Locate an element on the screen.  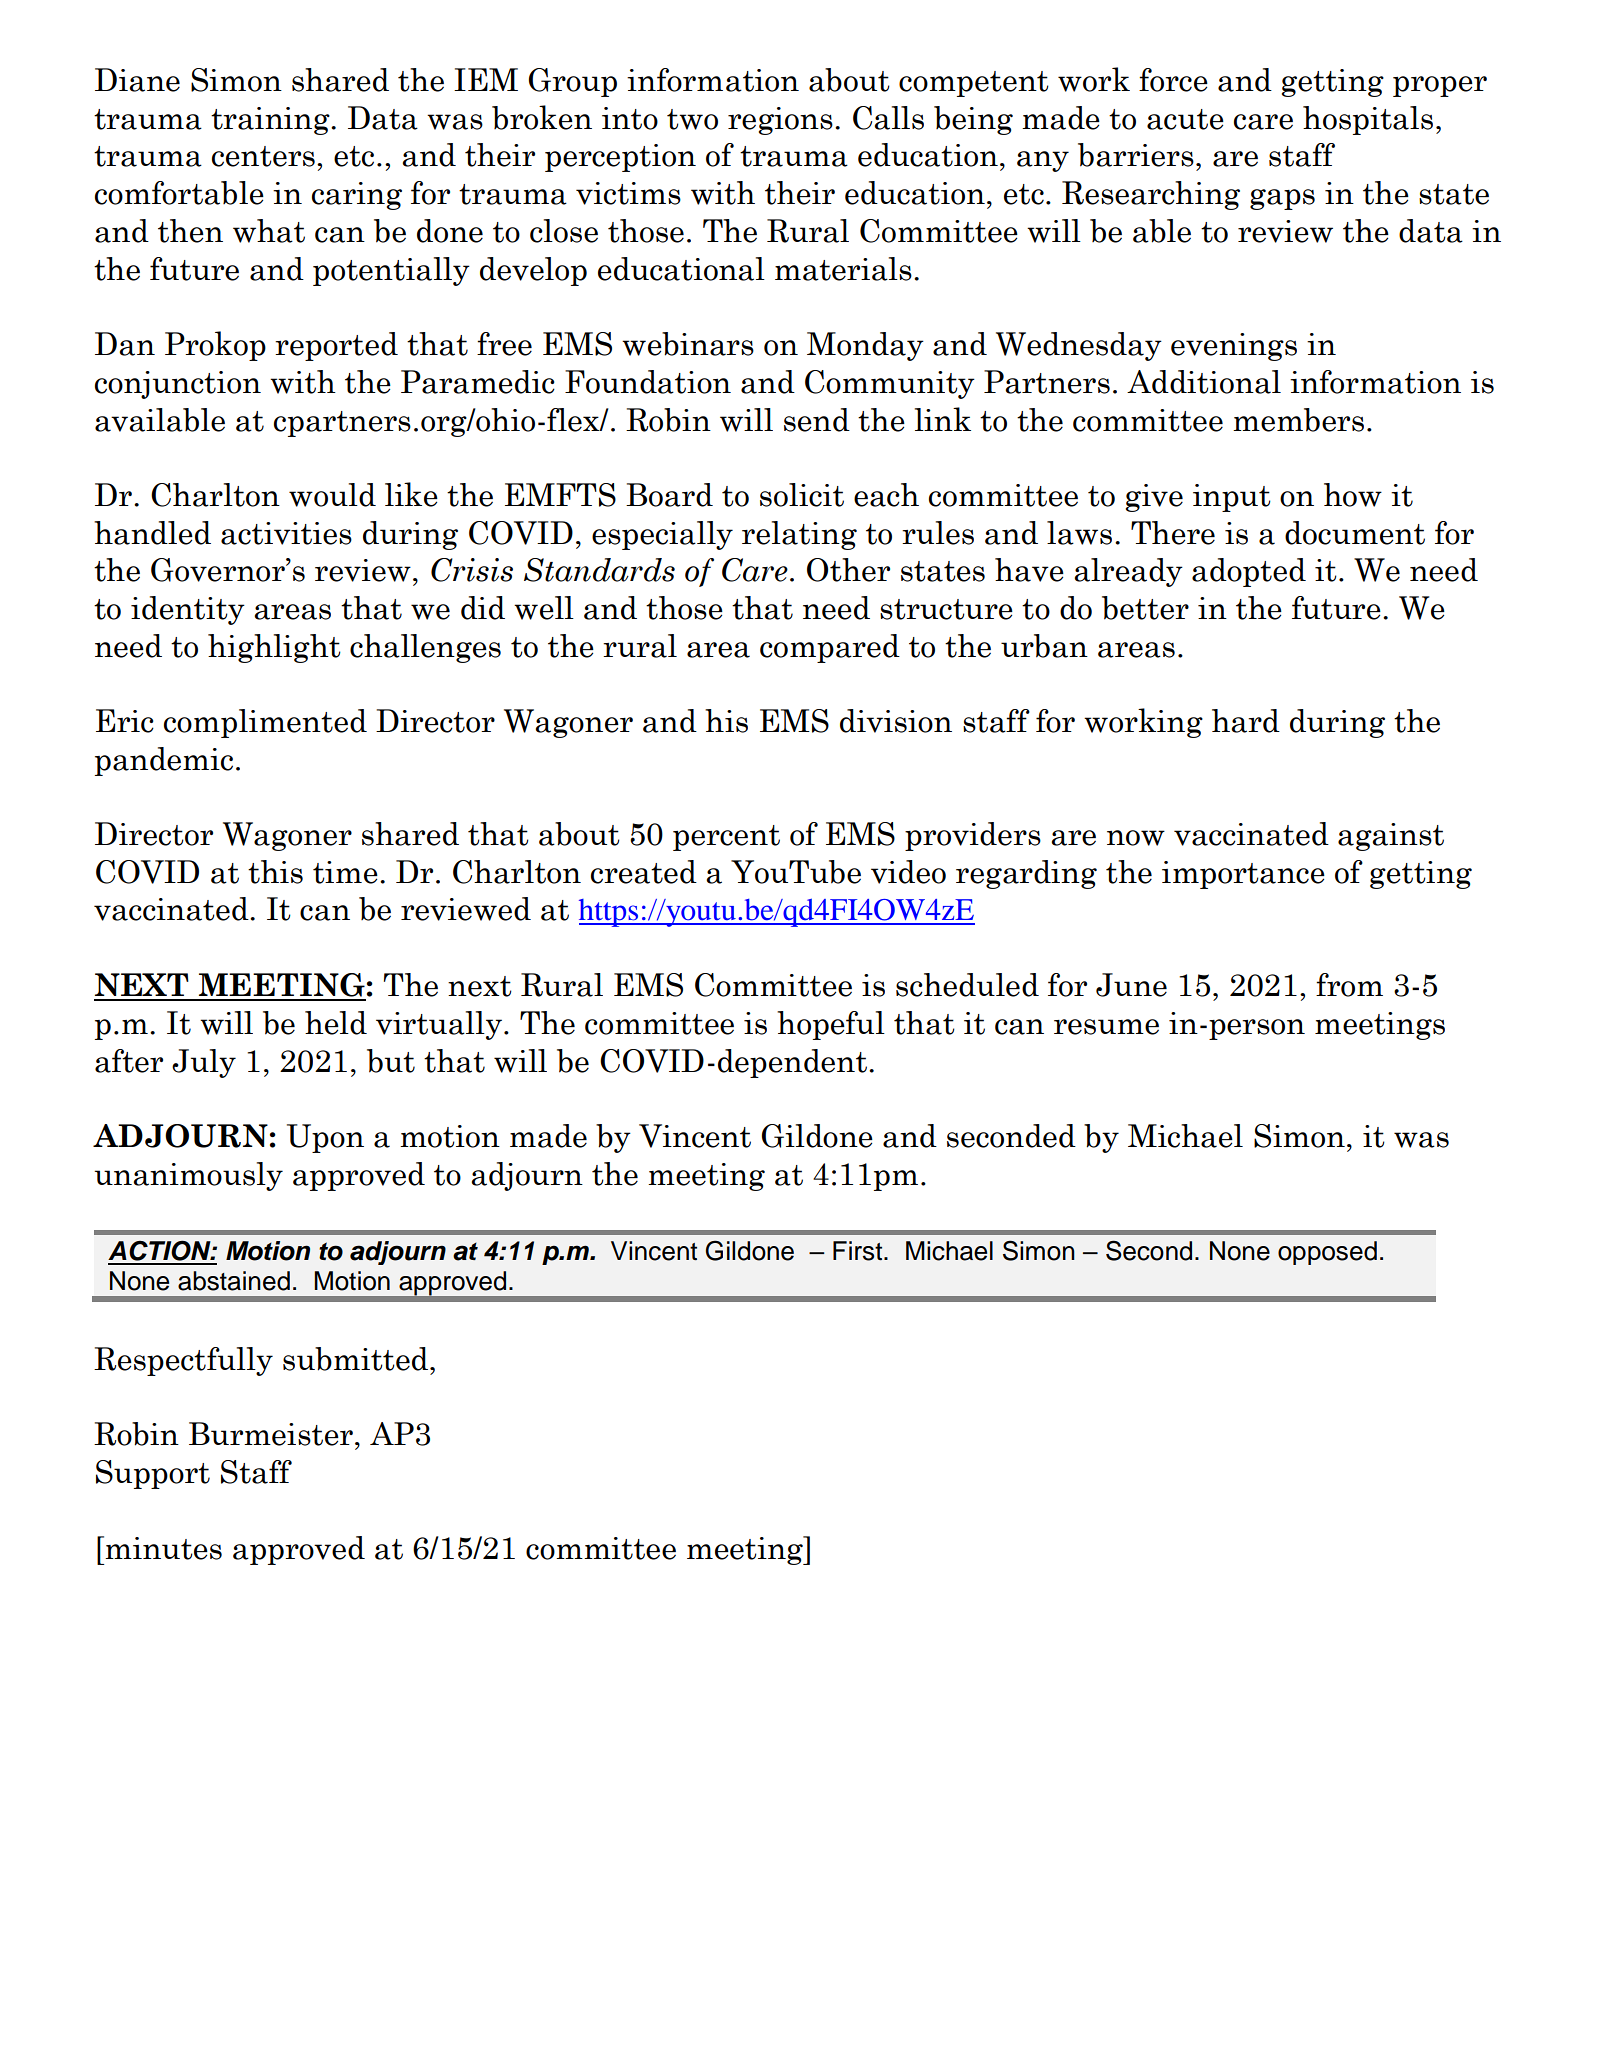
importance is located at coordinates (1243, 875).
